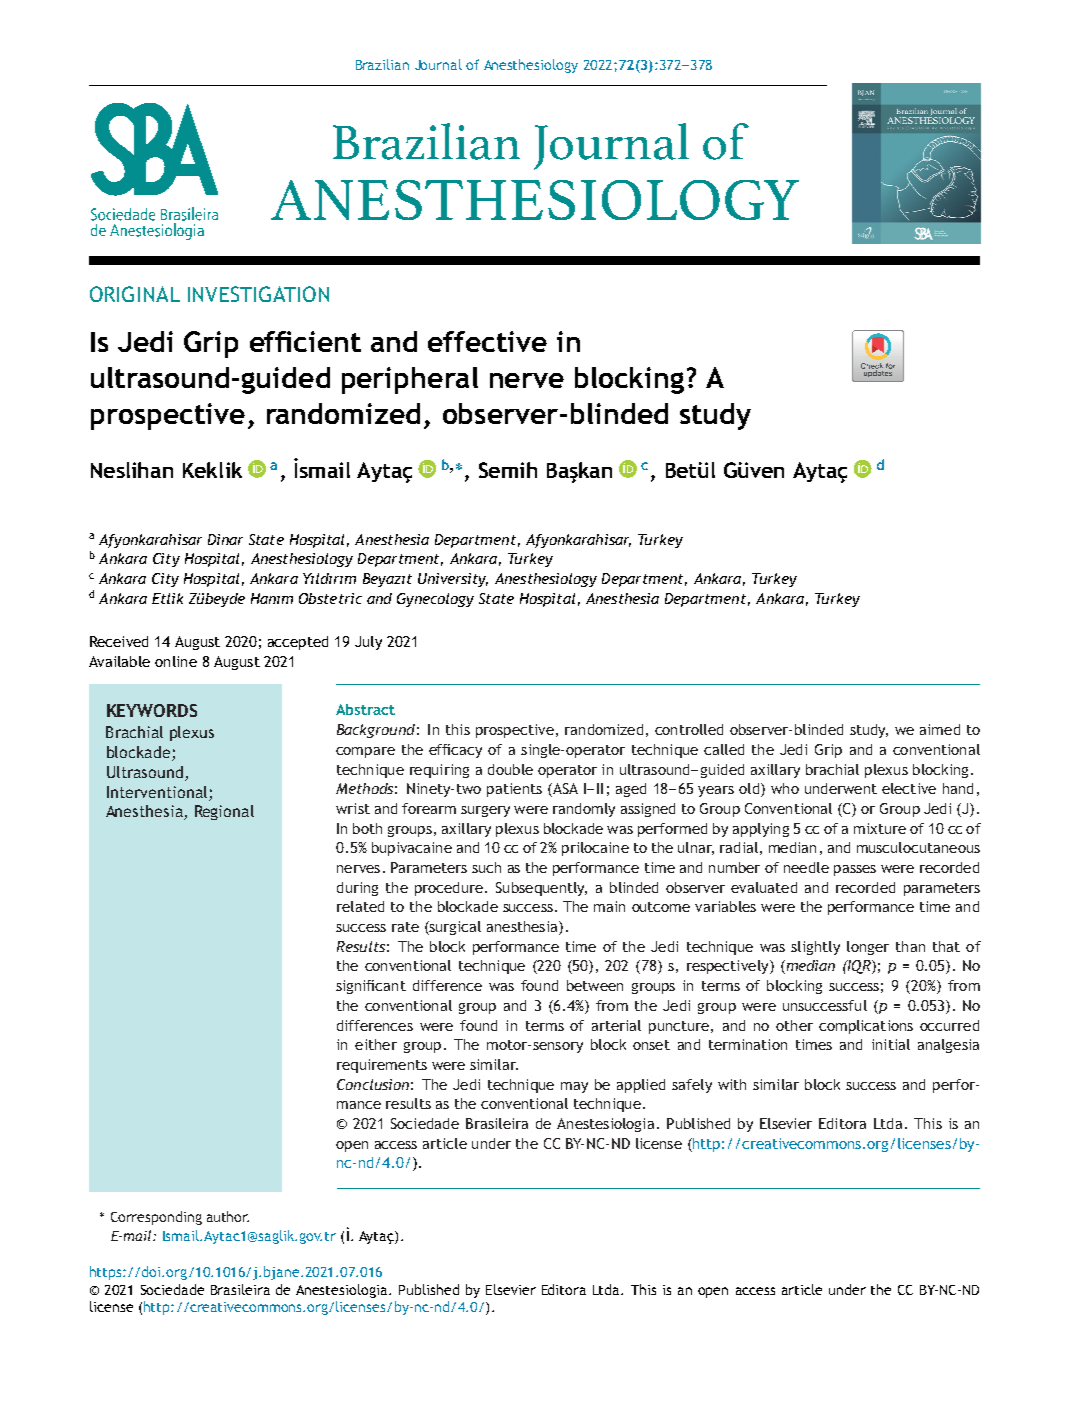  What do you see at coordinates (360, 906) in the page?
I see `related` at bounding box center [360, 906].
